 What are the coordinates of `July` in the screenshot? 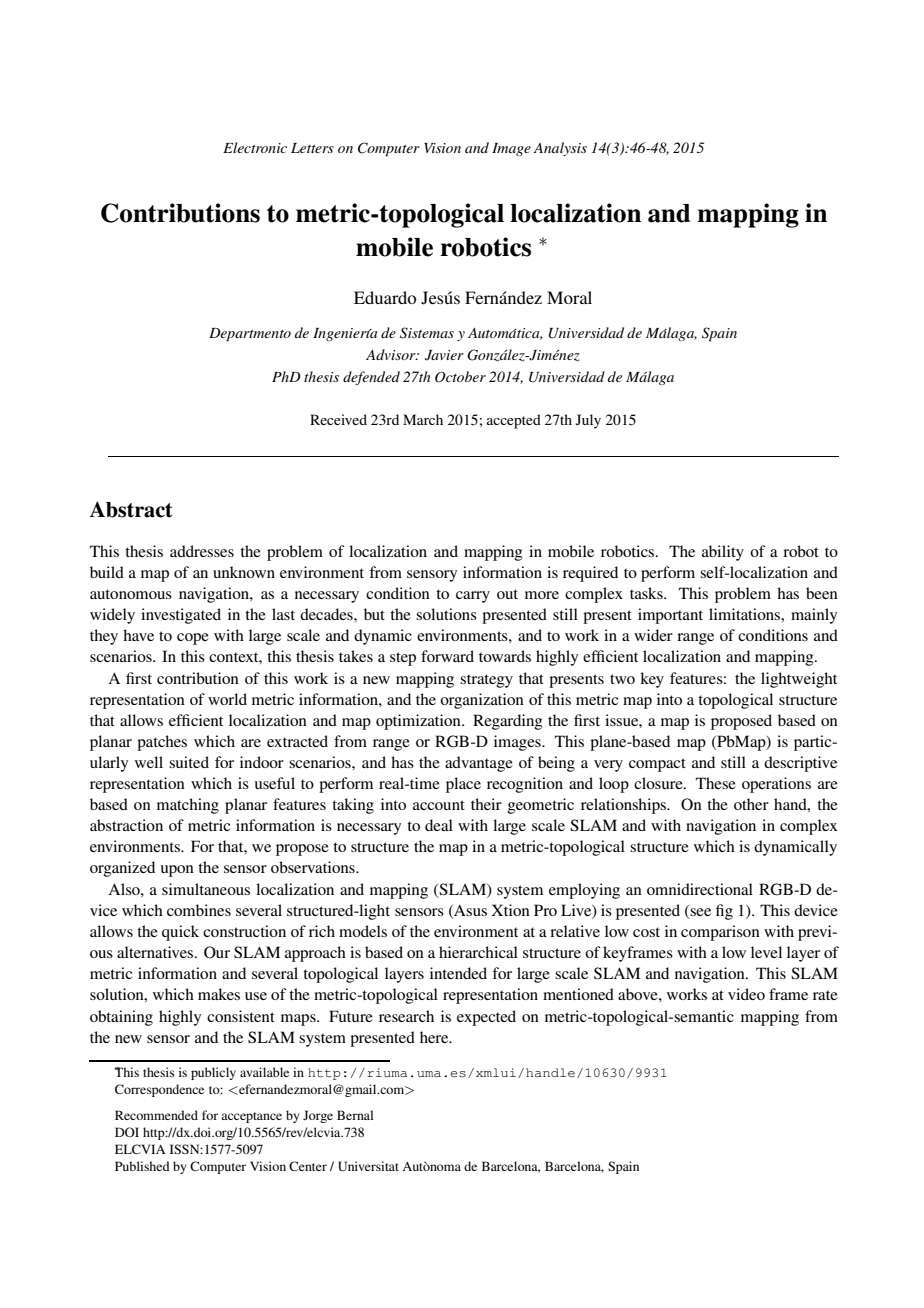 It's located at (588, 421).
